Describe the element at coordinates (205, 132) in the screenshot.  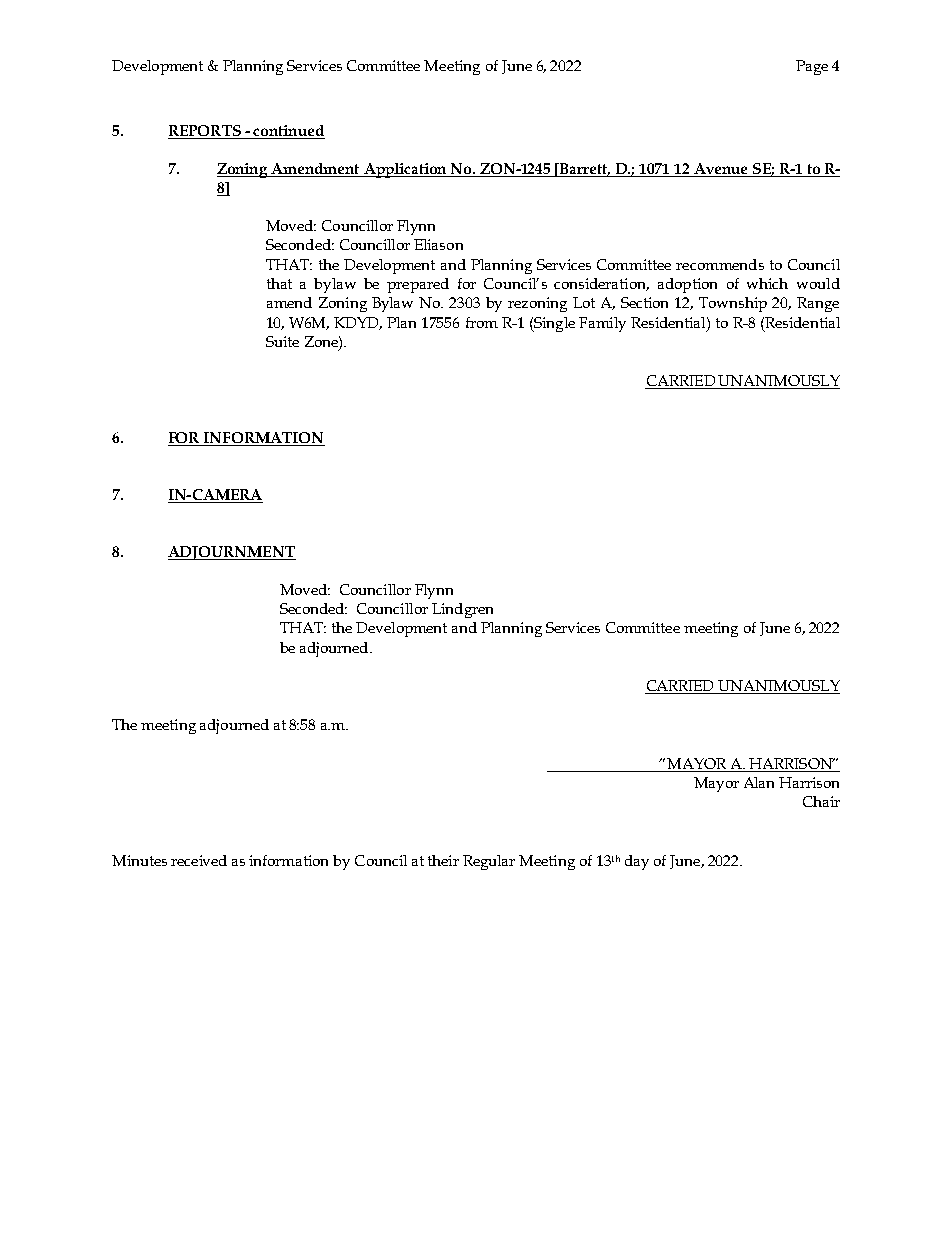
I see `REPORTS` at that location.
